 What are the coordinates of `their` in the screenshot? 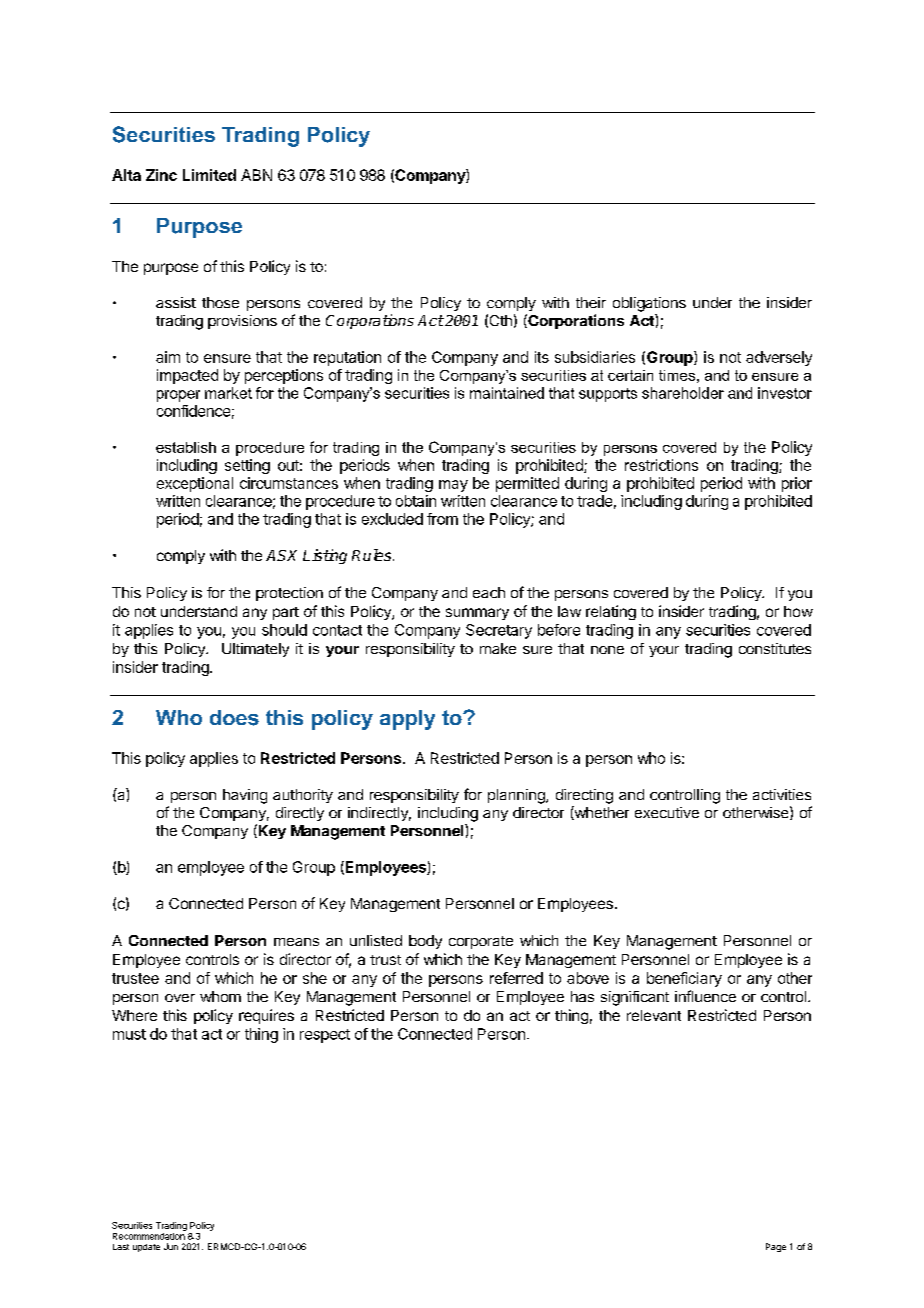 It's located at (591, 302).
